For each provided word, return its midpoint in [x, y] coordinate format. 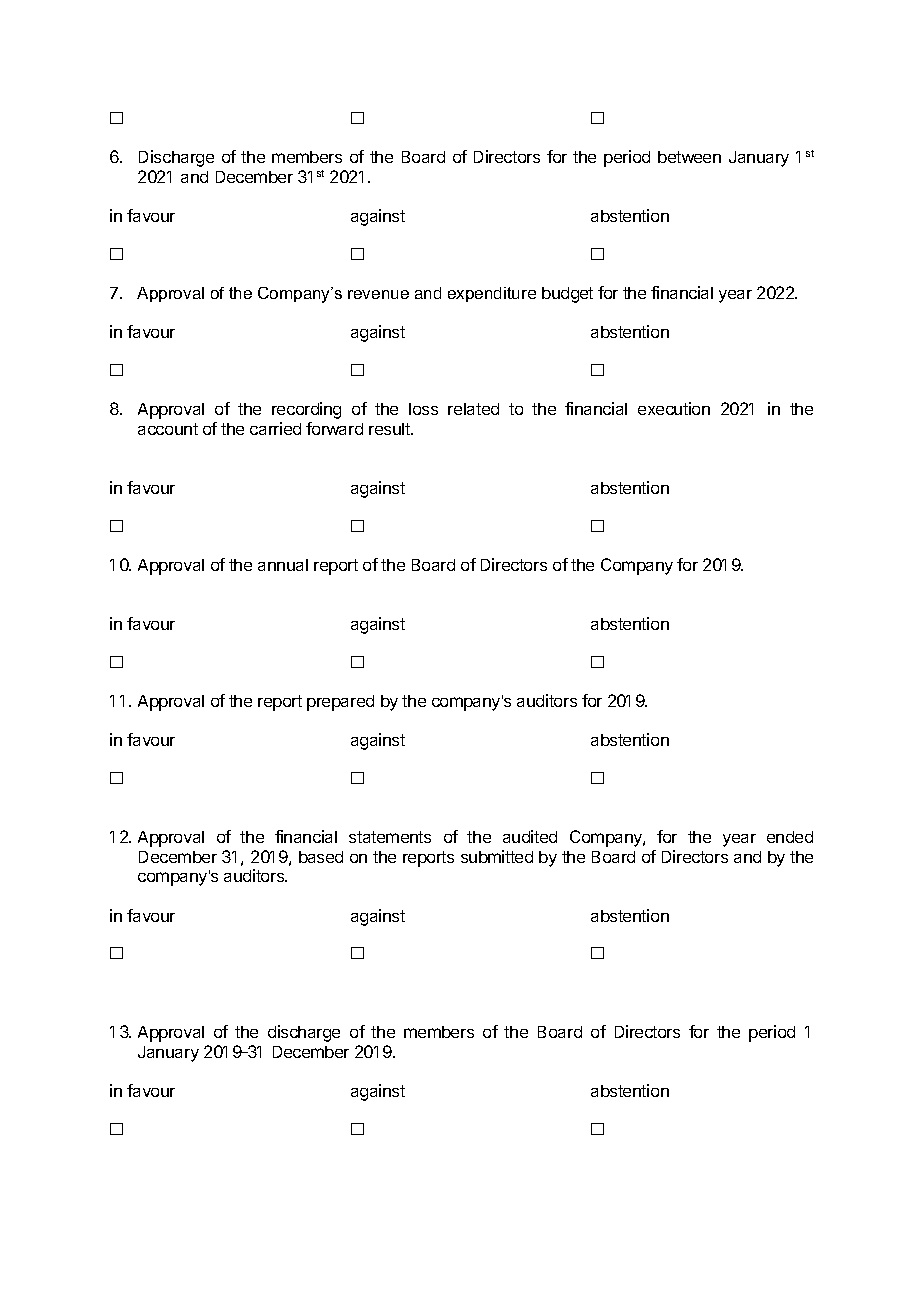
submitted [497, 856]
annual [283, 565]
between [689, 157]
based [321, 857]
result [390, 429]
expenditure [492, 294]
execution [674, 408]
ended [790, 837]
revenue [378, 294]
